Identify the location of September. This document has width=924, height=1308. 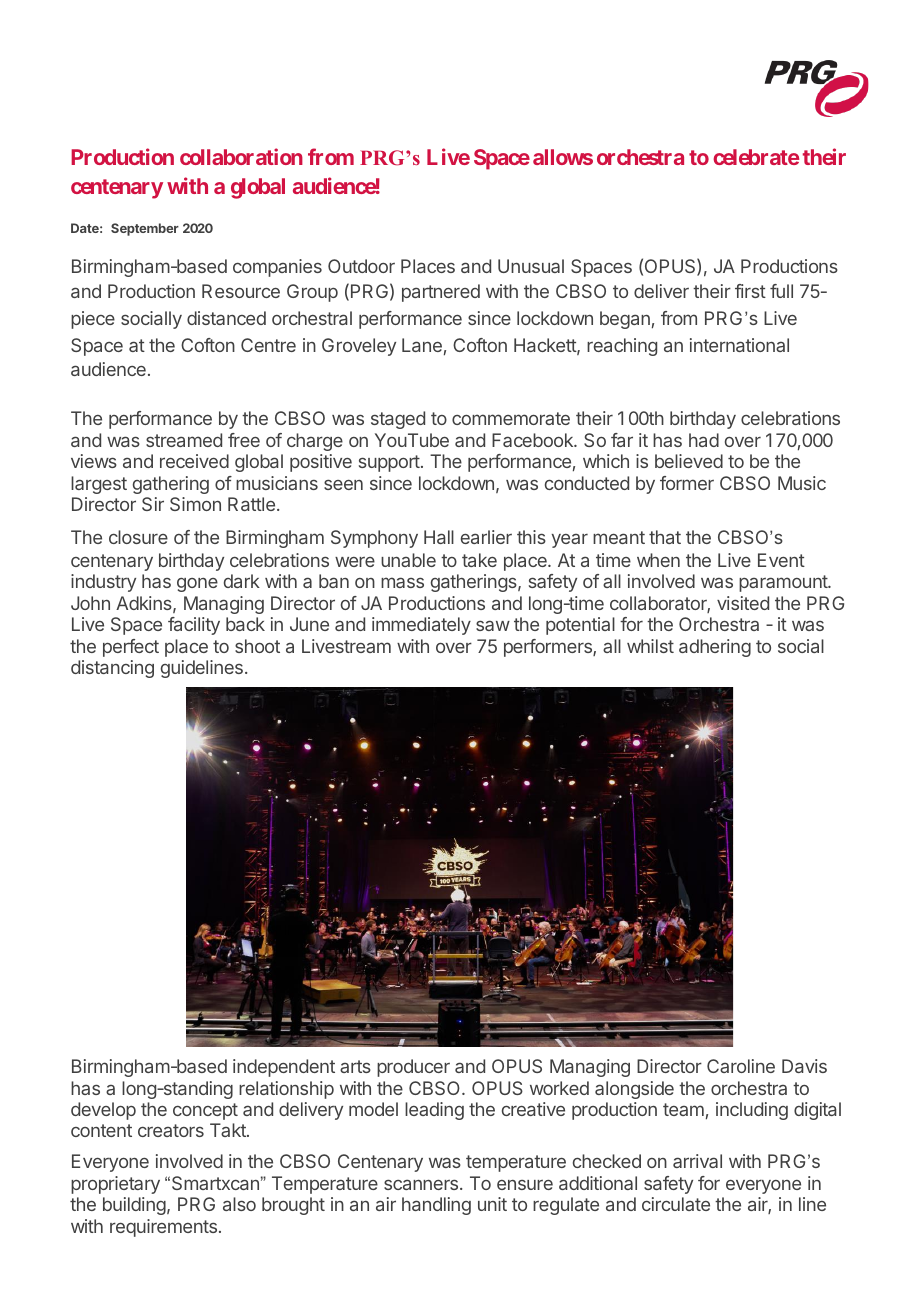
(145, 229).
